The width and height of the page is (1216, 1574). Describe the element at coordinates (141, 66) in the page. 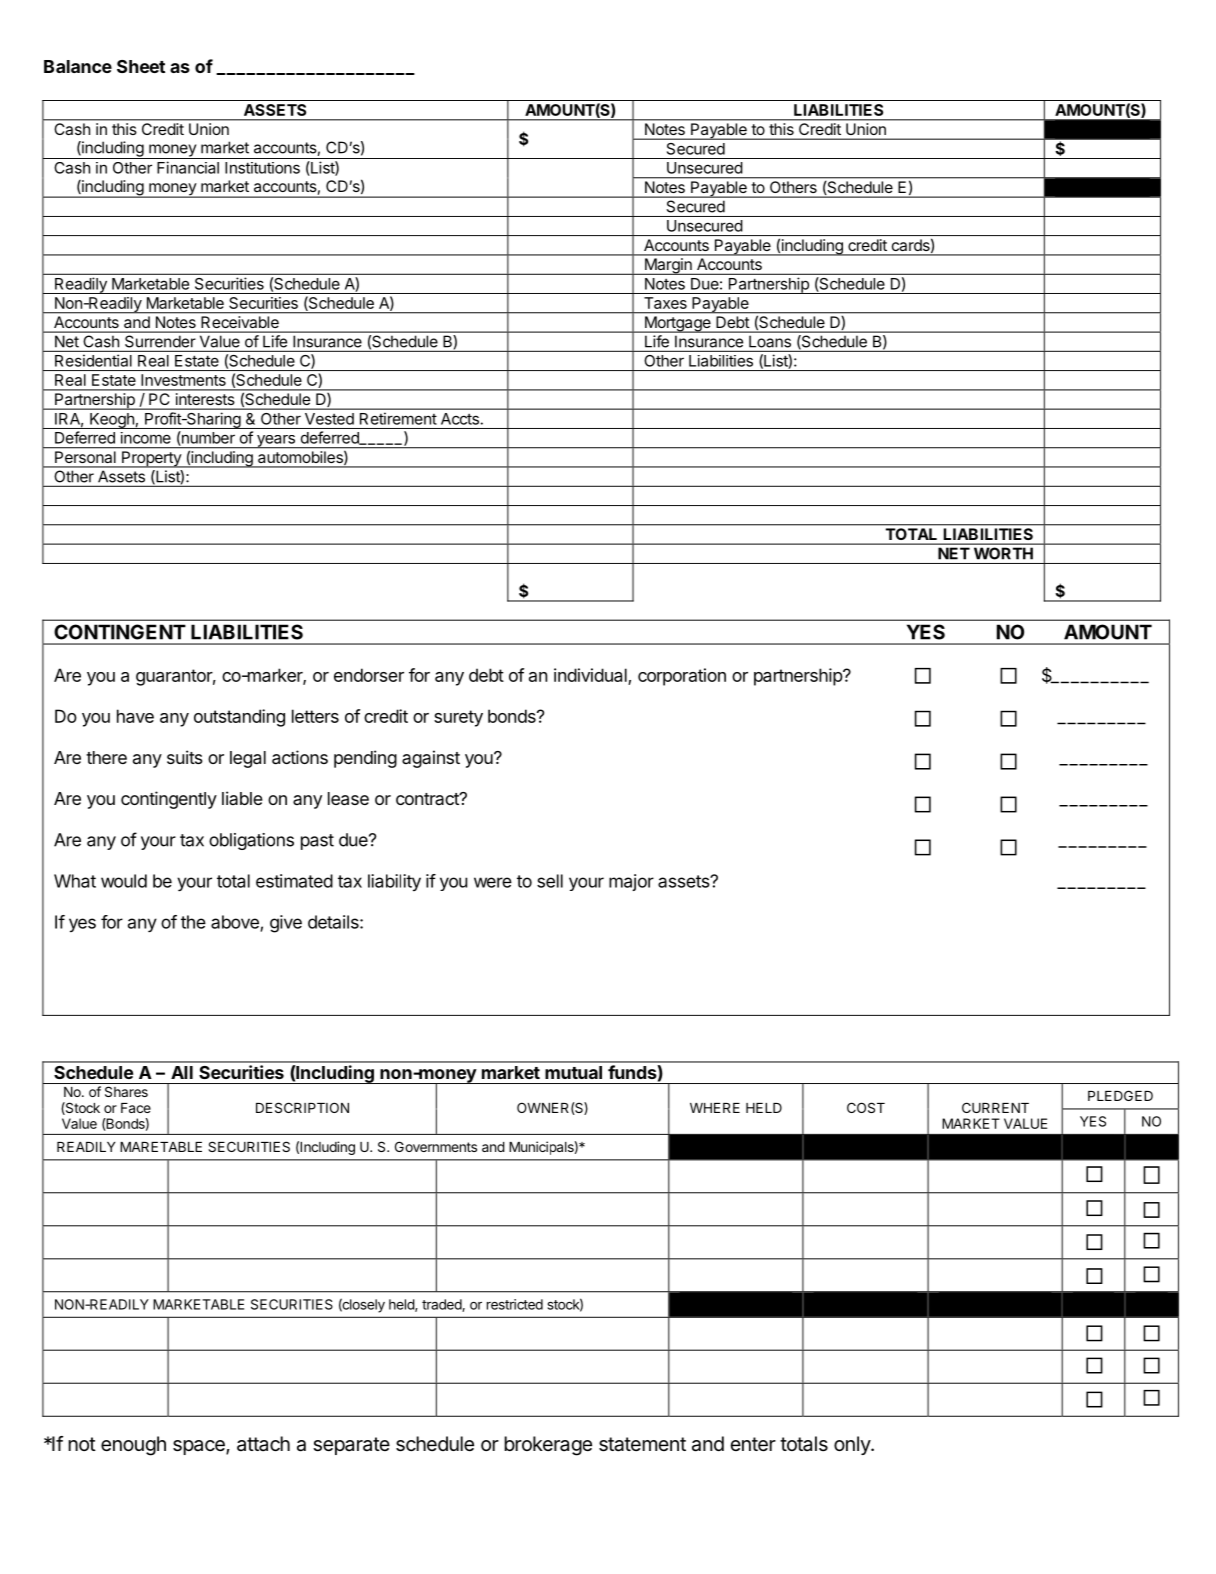

I see `Sheet` at that location.
